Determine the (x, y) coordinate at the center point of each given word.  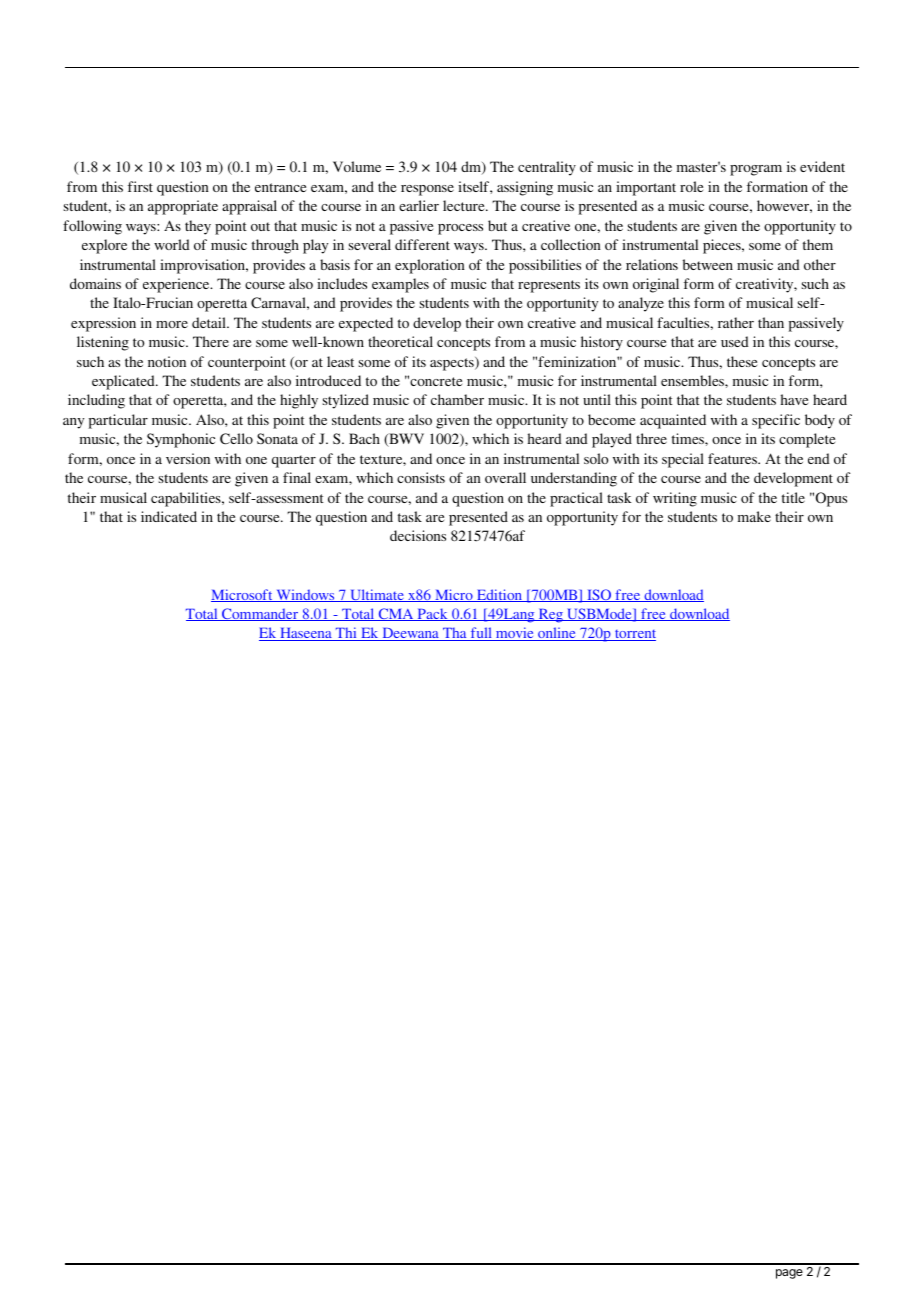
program (756, 170)
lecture (465, 205)
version (188, 458)
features (733, 458)
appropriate (183, 207)
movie (515, 634)
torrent (634, 635)
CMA (396, 614)
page (789, 1274)
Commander (260, 614)
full (481, 634)
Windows (305, 595)
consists (421, 477)
